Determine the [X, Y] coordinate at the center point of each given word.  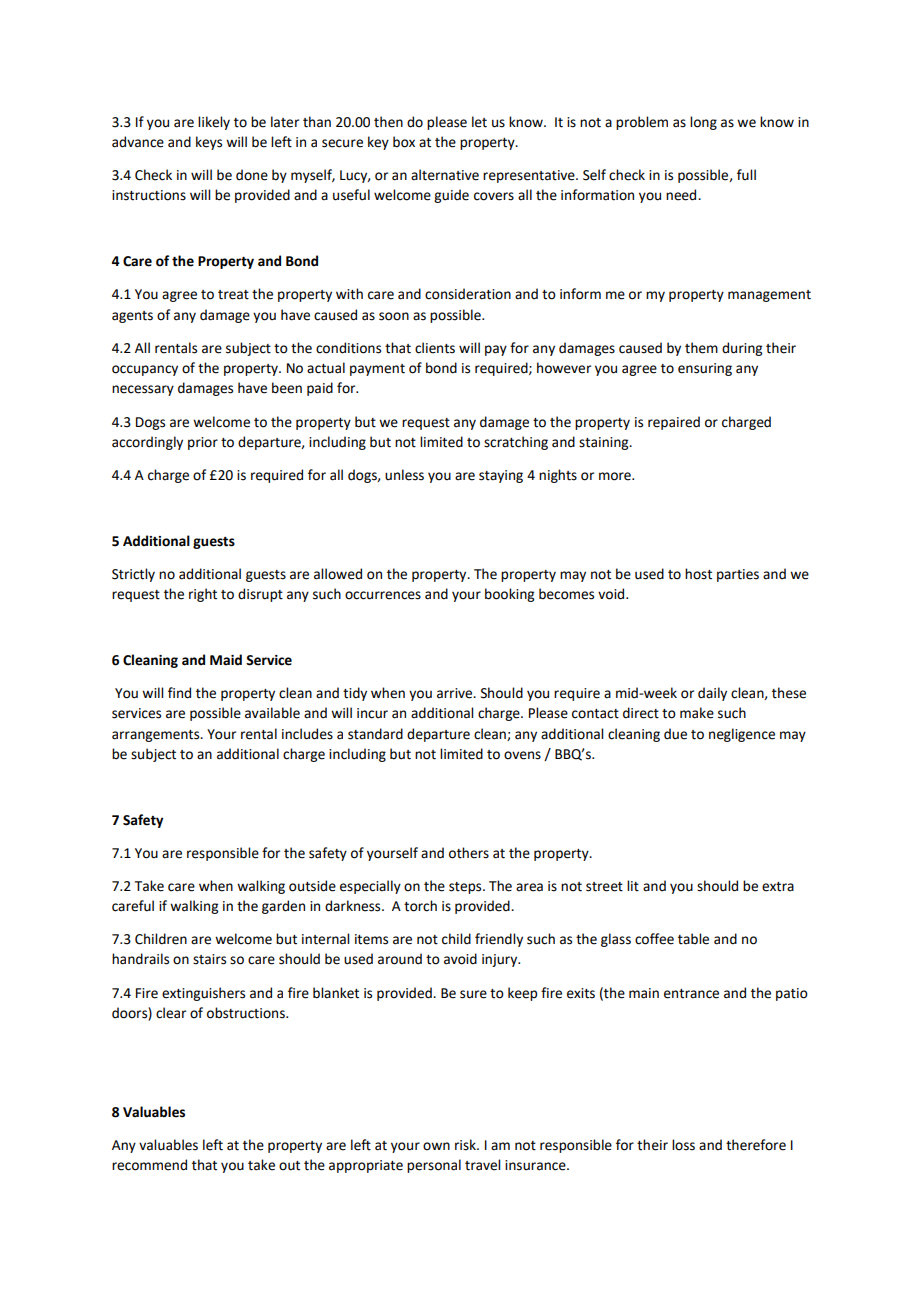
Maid [226, 660]
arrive [456, 693]
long [703, 123]
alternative [445, 175]
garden [283, 907]
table [693, 939]
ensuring [705, 369]
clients [435, 348]
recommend [149, 1165]
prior [203, 443]
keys [209, 143]
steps [466, 888]
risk [466, 1145]
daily [712, 694]
